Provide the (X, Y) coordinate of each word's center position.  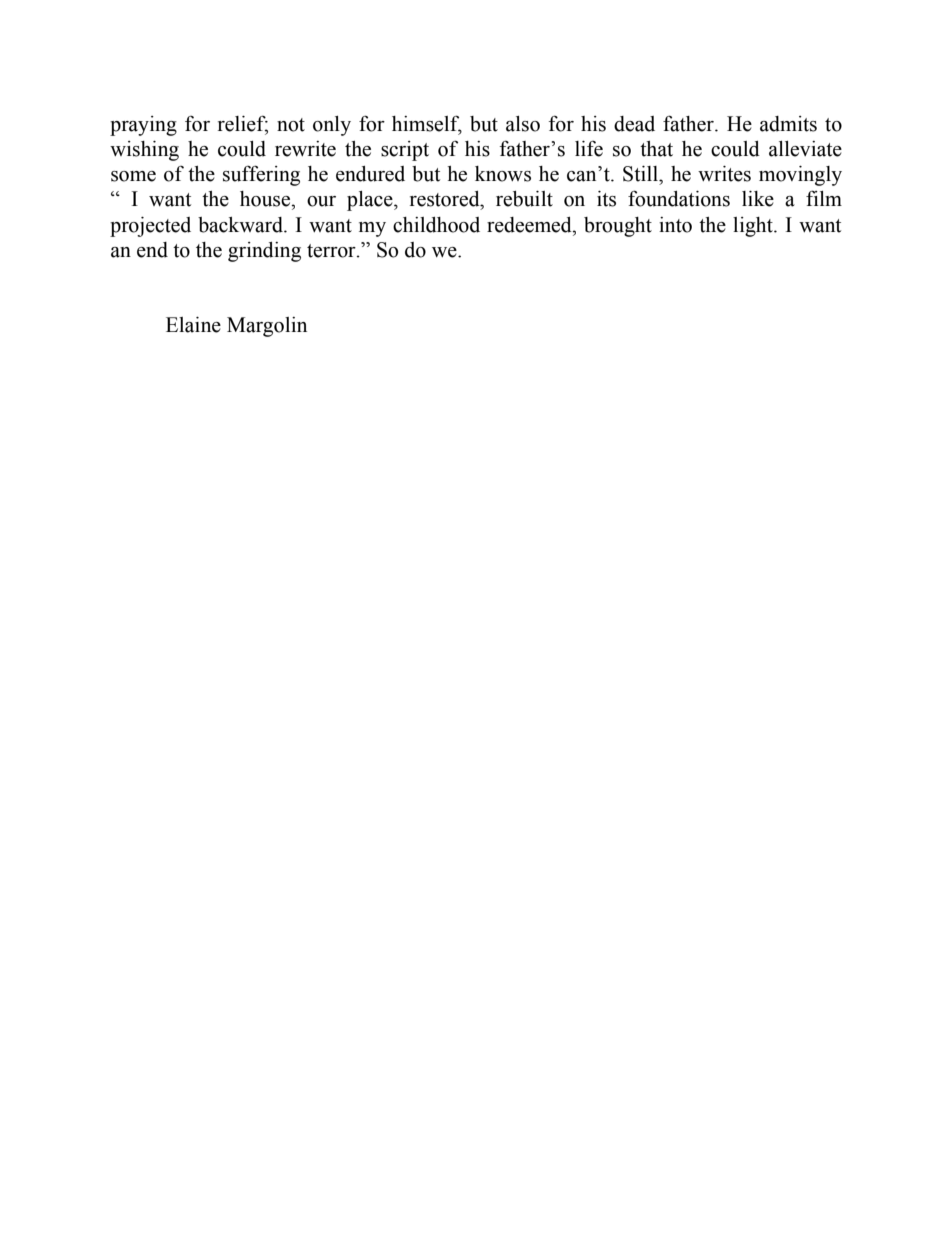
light (754, 227)
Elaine (193, 325)
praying (143, 126)
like (758, 199)
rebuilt (524, 199)
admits (788, 124)
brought (618, 227)
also (523, 124)
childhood (436, 225)
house (266, 199)
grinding (264, 252)
